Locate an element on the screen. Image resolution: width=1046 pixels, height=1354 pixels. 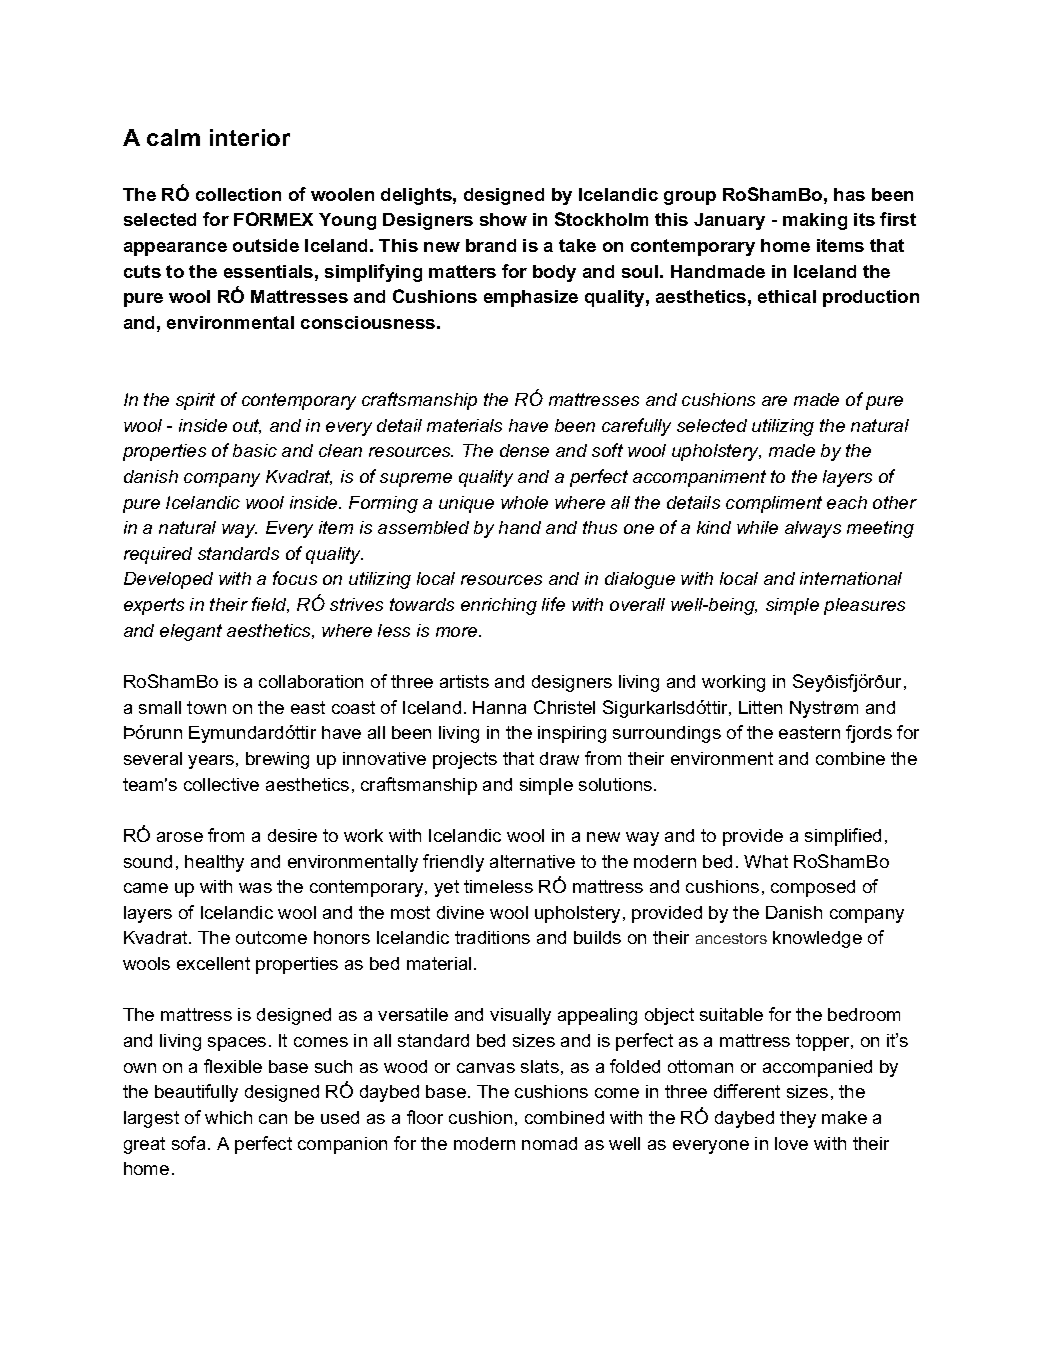
collection is located at coordinates (238, 194).
